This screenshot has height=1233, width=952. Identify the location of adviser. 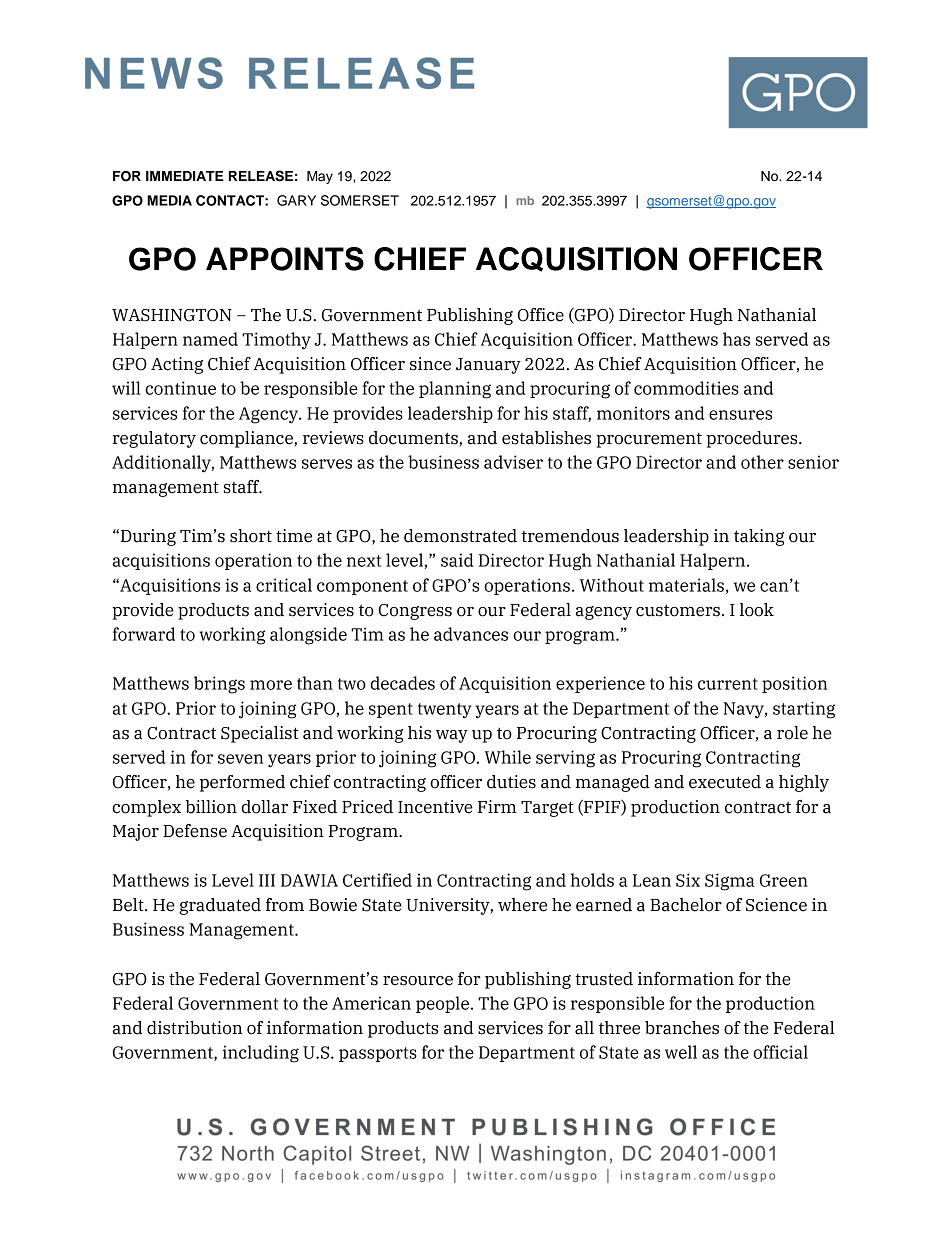
(513, 462).
